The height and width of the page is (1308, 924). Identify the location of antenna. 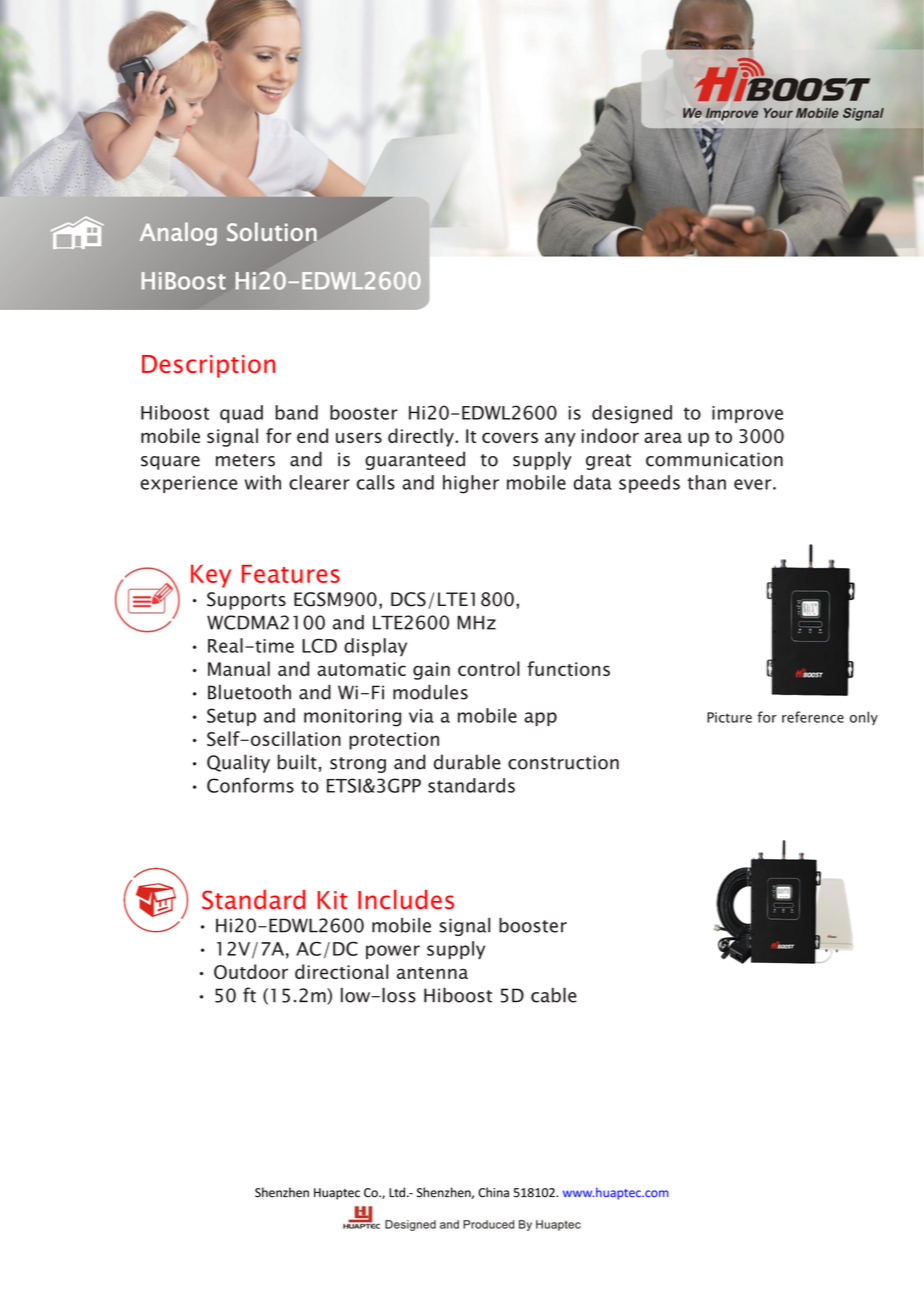
(432, 973).
